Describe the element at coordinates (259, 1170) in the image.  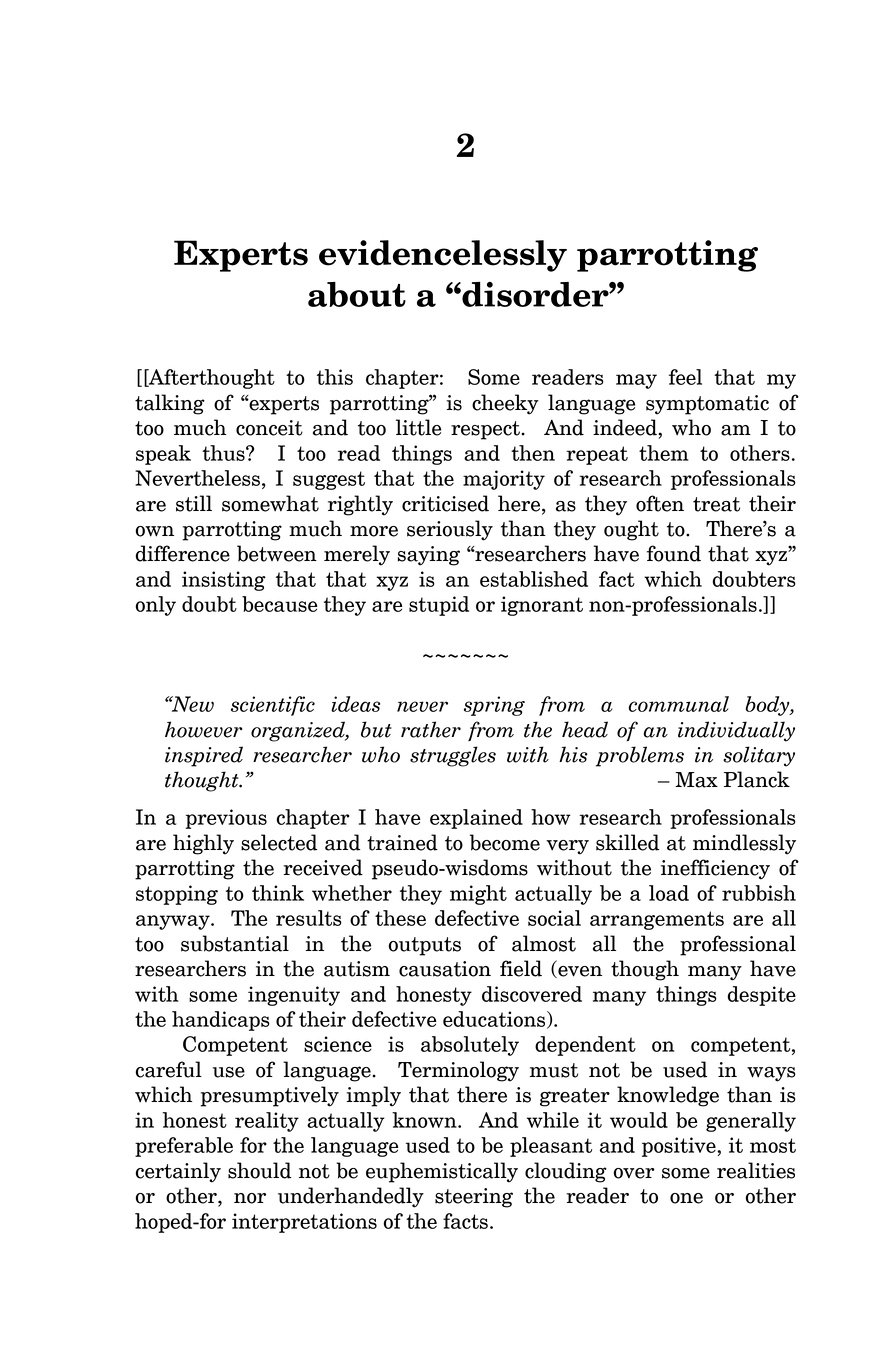
I see `should` at that location.
